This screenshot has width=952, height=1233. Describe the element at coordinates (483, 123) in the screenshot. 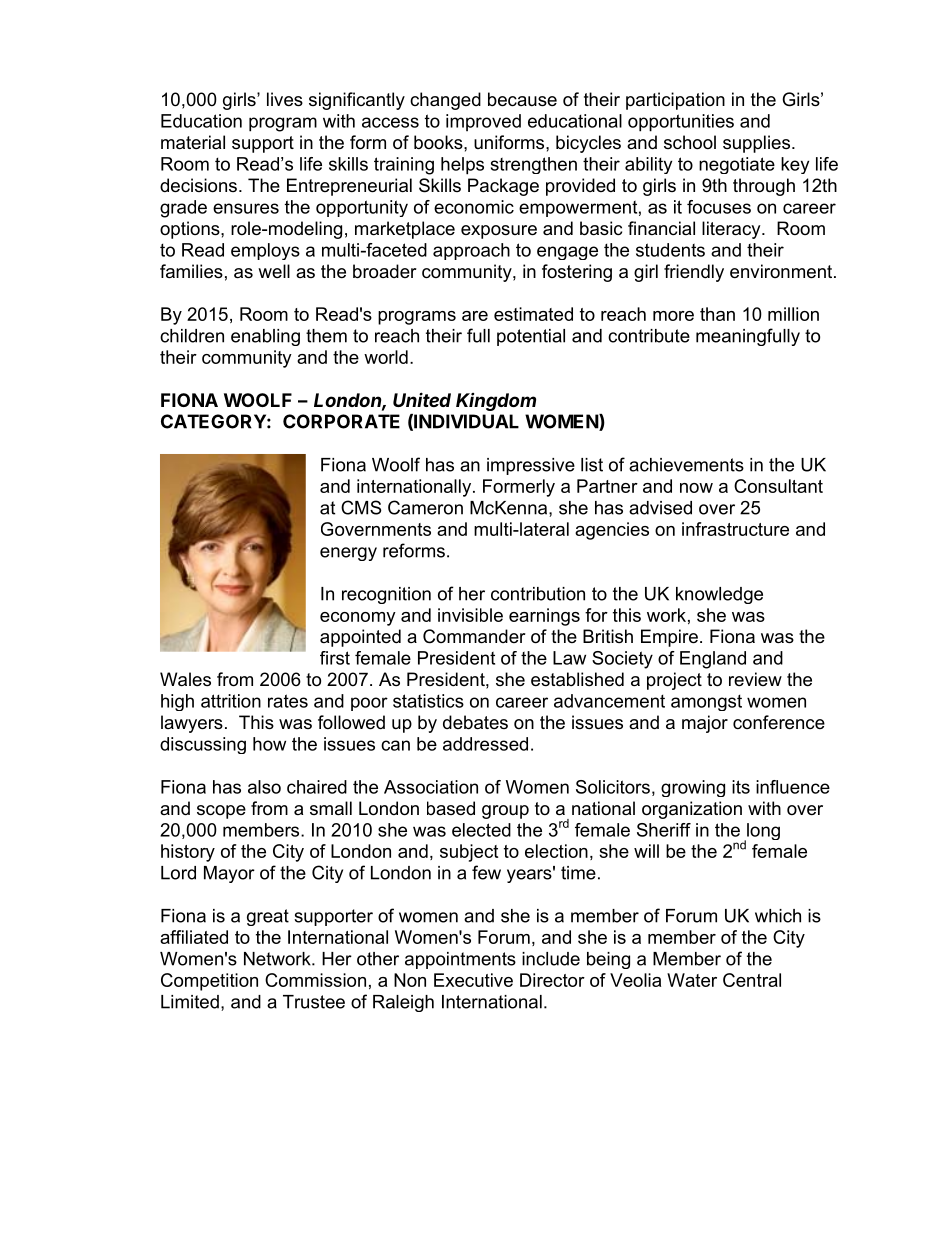

I see `improved` at that location.
